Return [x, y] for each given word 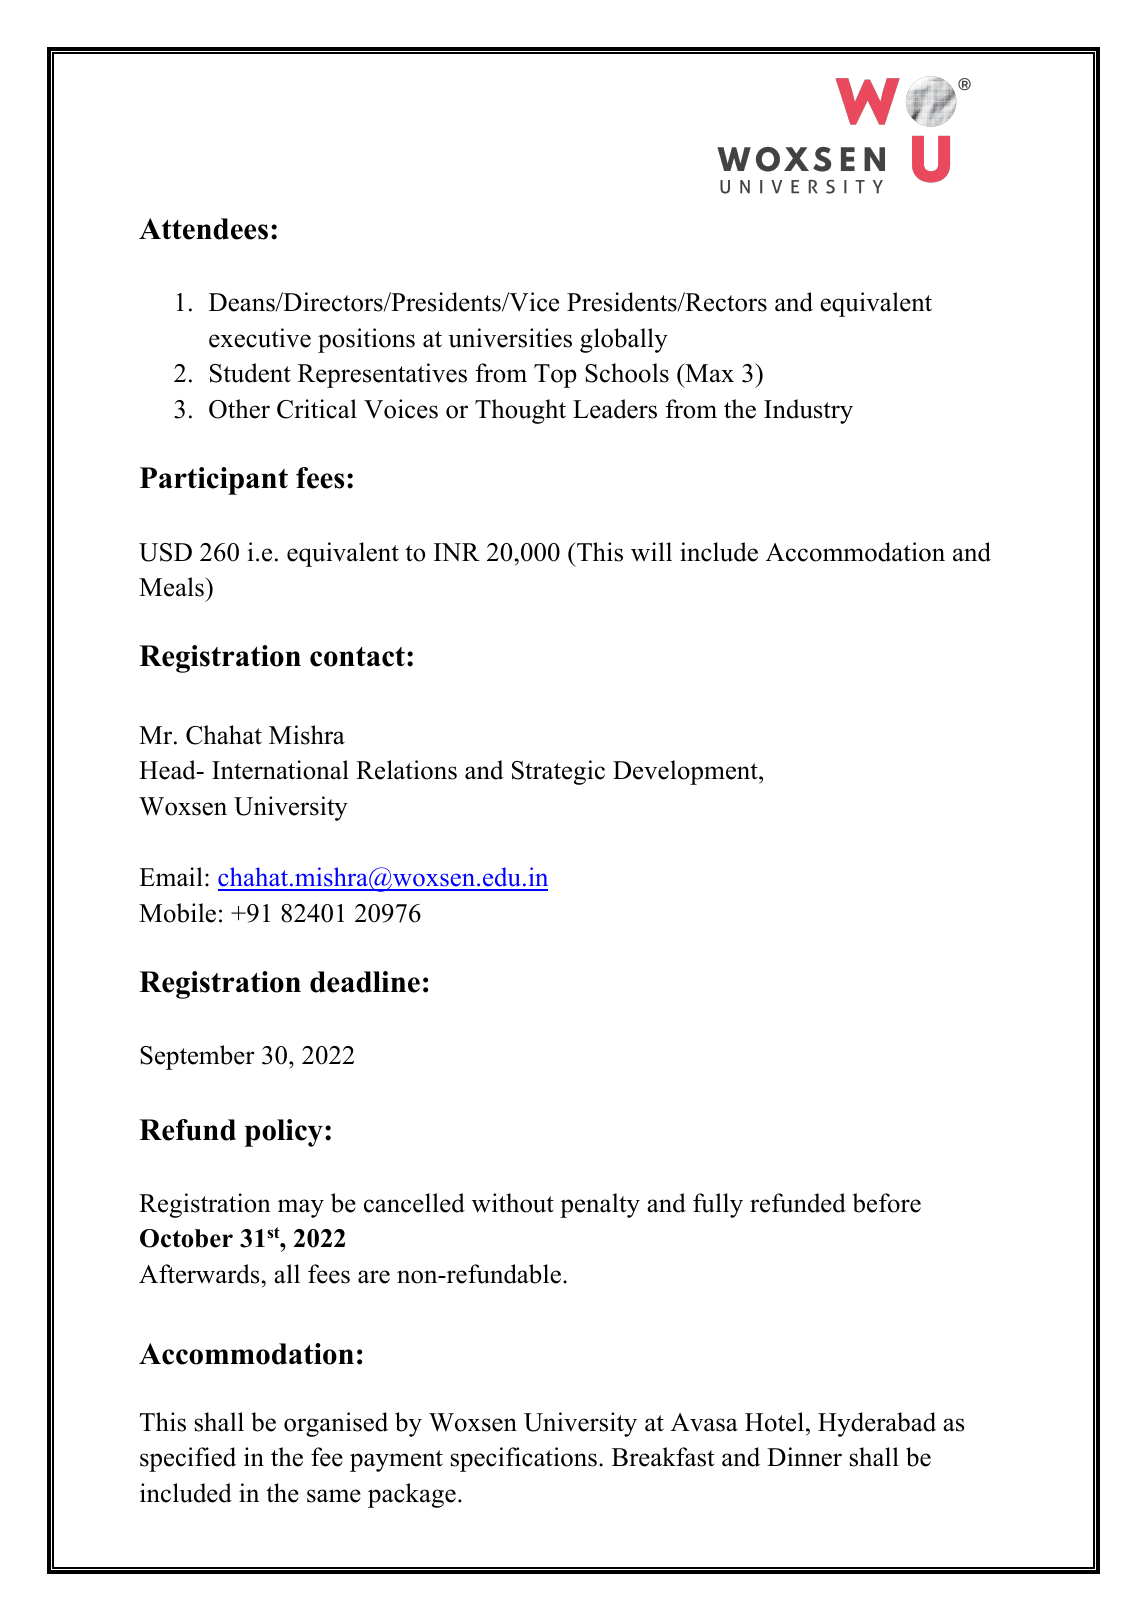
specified [188, 1459]
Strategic [558, 772]
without [513, 1203]
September [197, 1057]
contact [357, 657]
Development [686, 772]
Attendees [203, 229]
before [887, 1203]
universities [510, 338]
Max [708, 372]
